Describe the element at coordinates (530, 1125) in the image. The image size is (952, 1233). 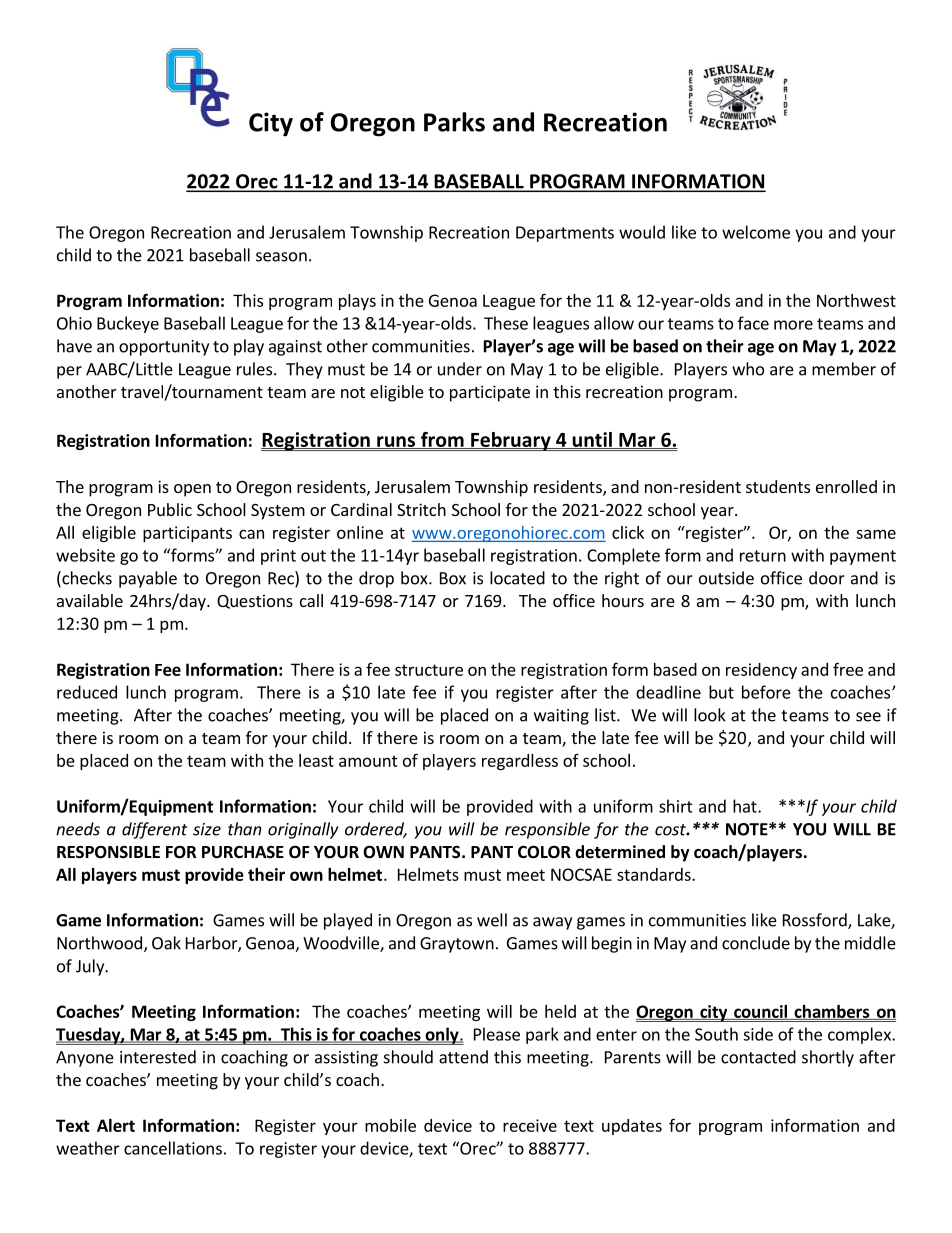
I see `receive` at that location.
